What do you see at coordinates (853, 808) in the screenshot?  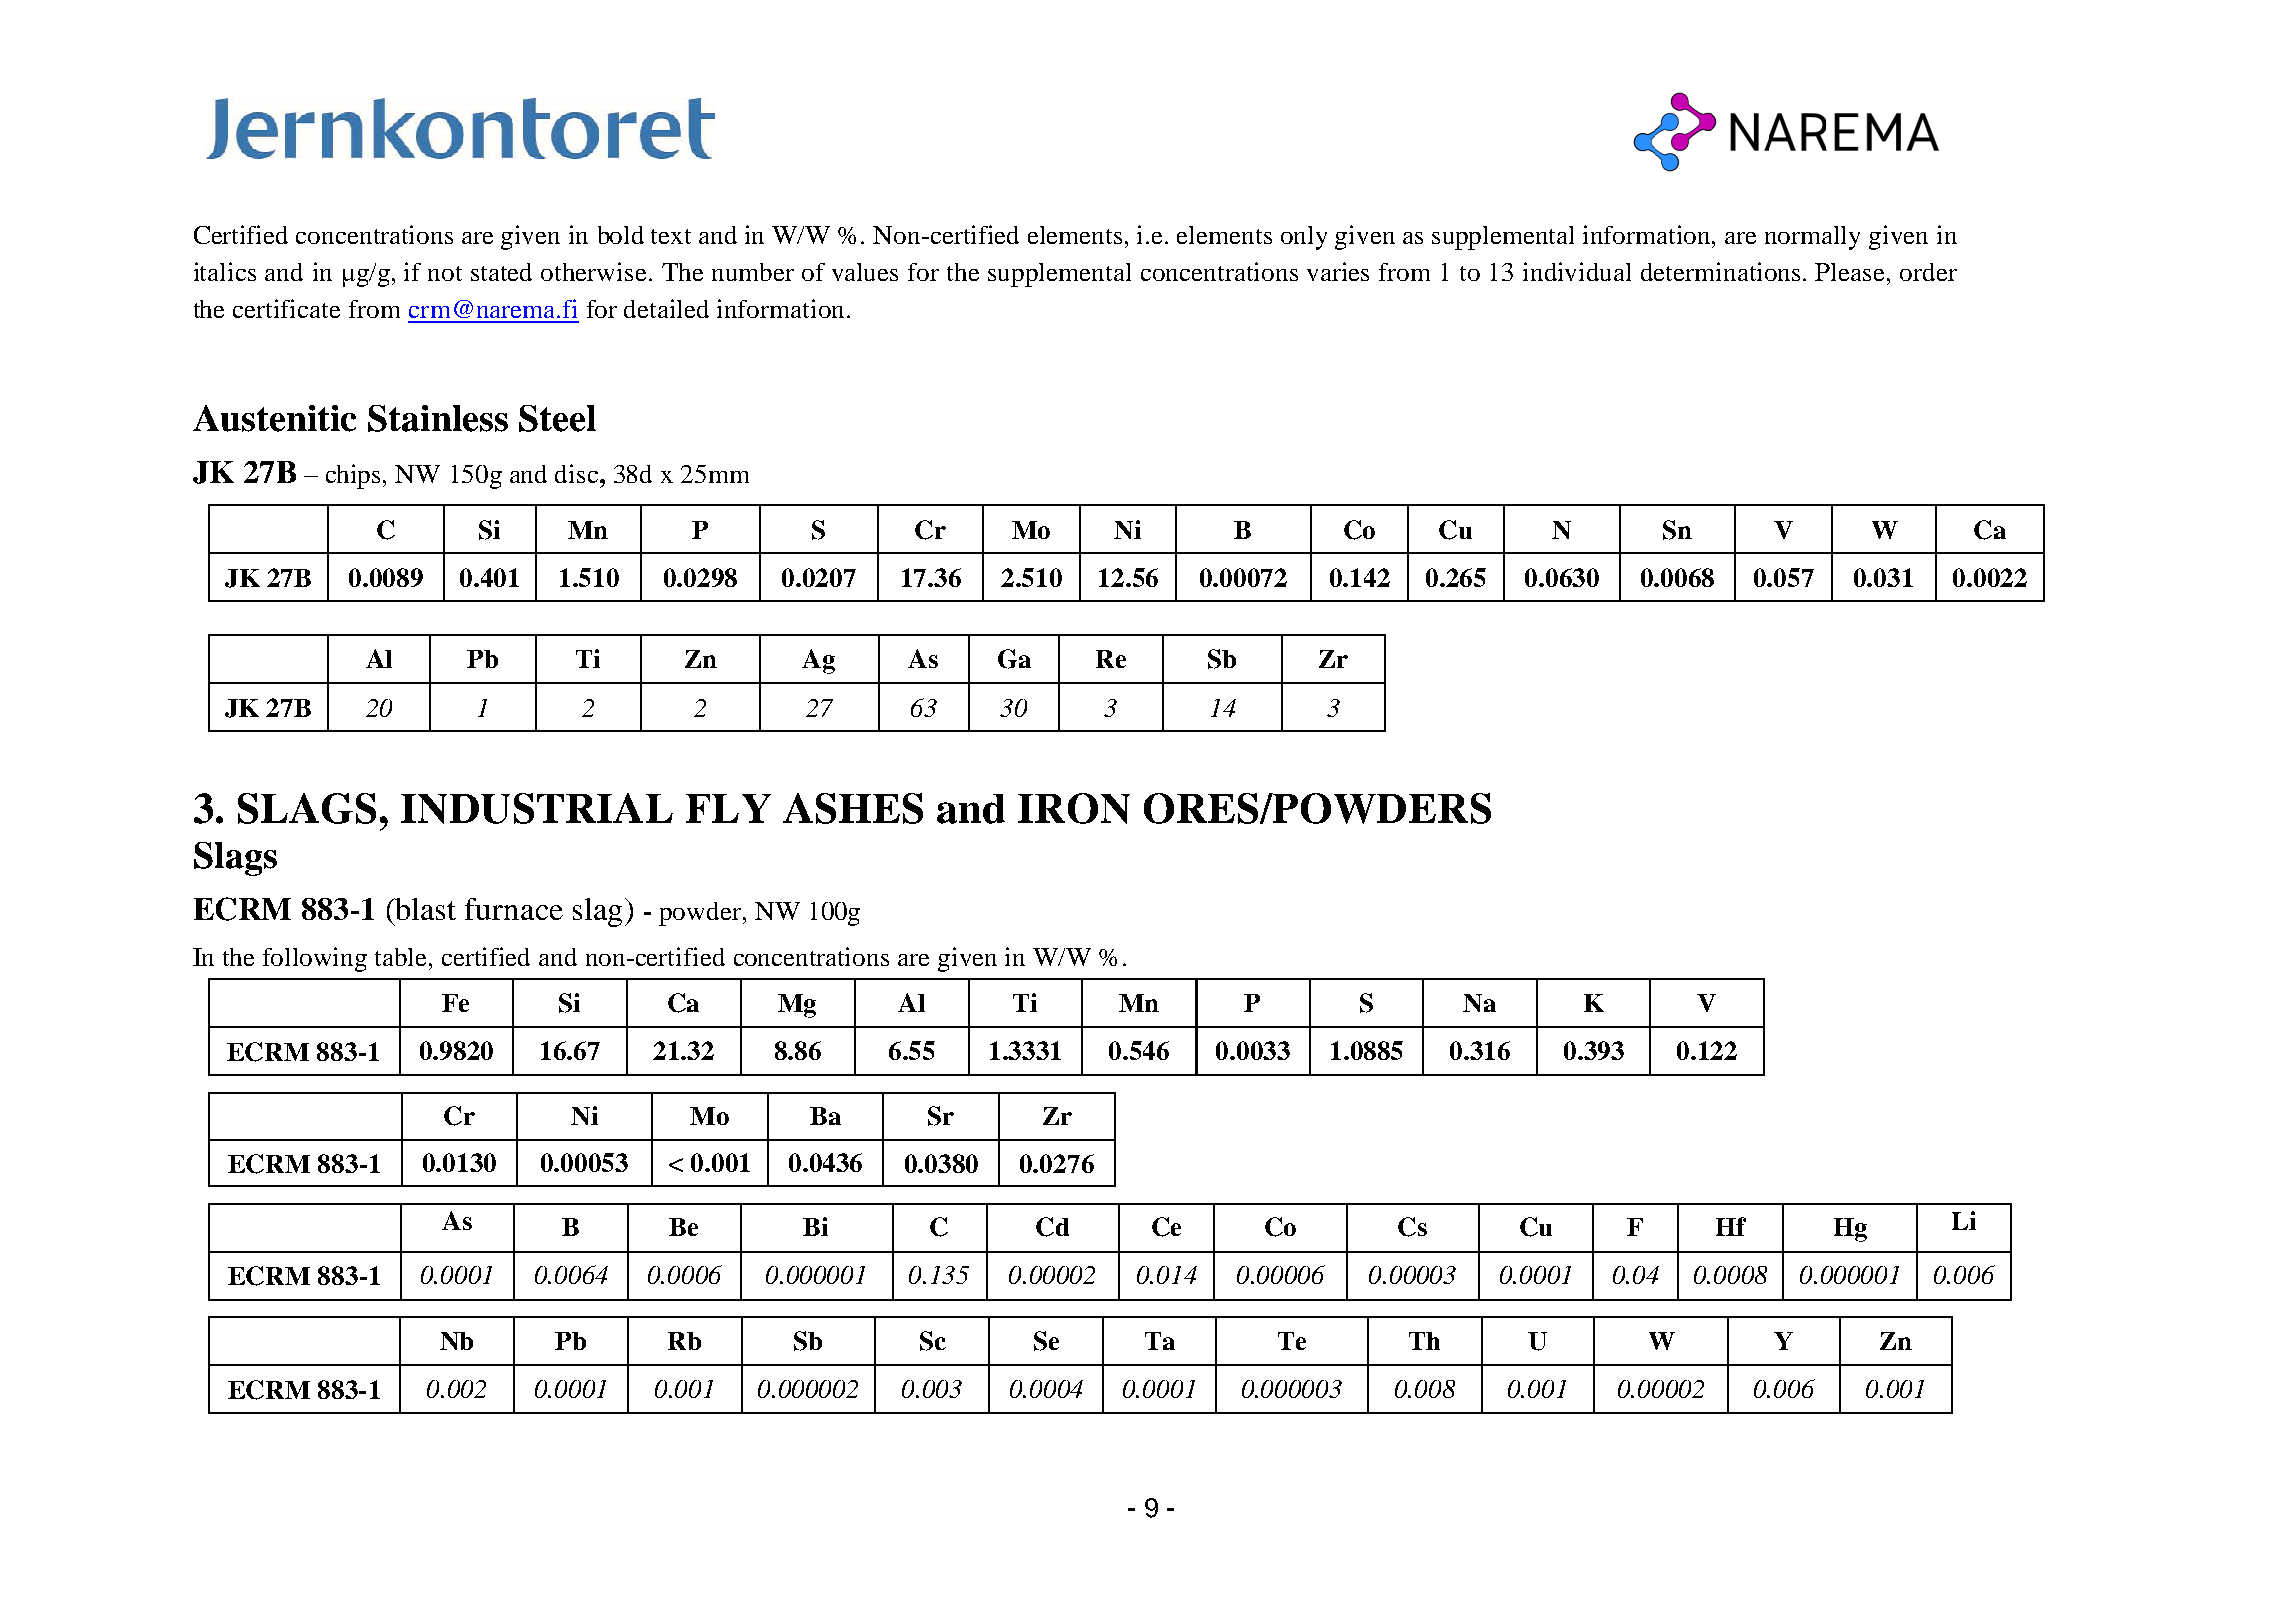 I see `ASHES` at bounding box center [853, 808].
